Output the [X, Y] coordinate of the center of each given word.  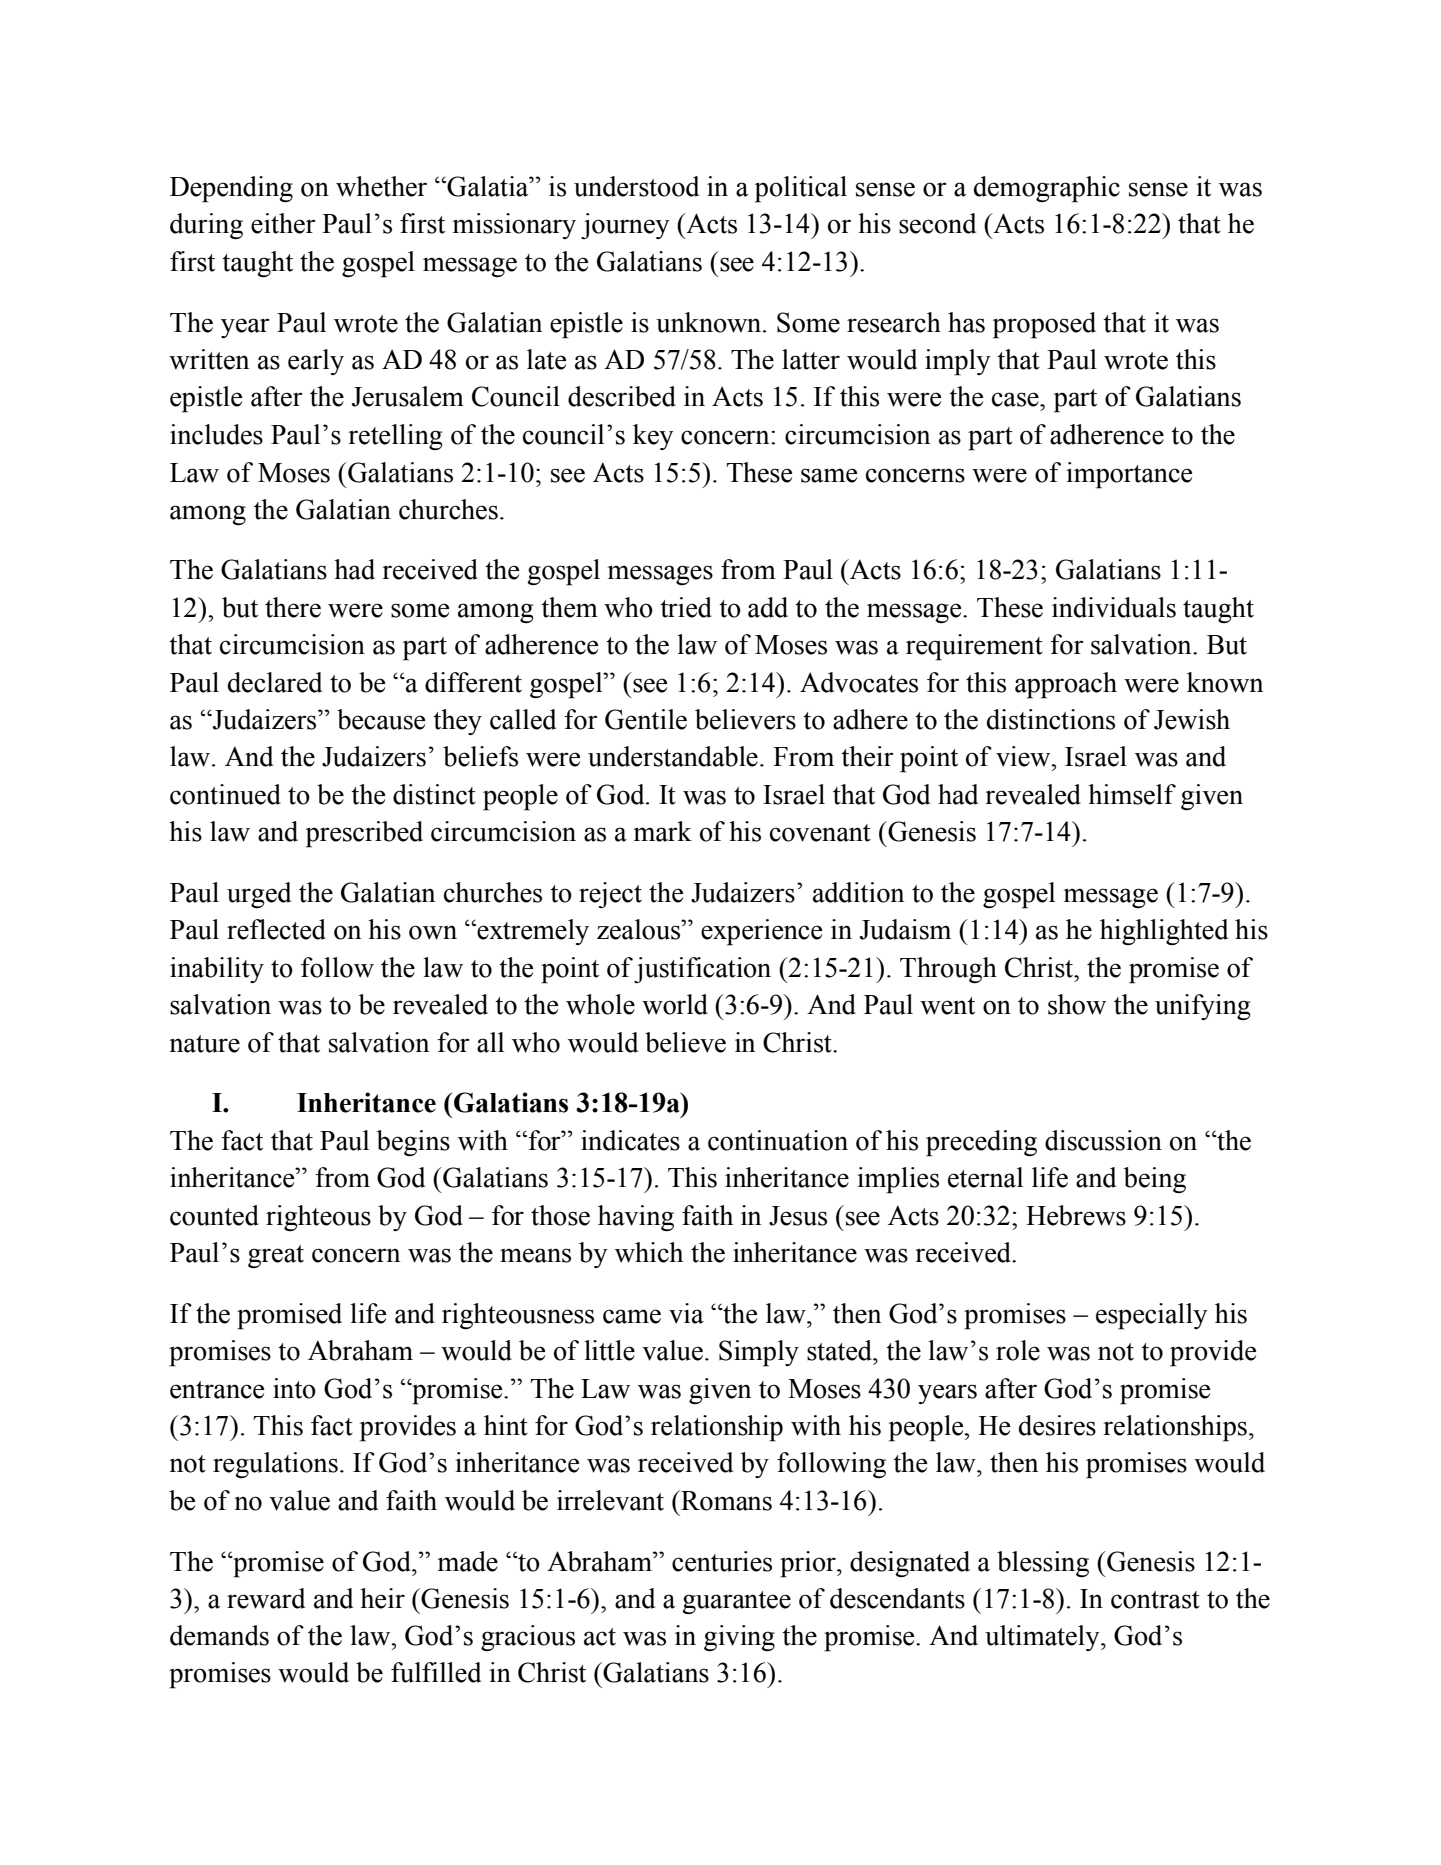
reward [266, 1598]
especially [1151, 1316]
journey [625, 226]
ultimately [1043, 1638]
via [686, 1313]
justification [702, 970]
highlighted [1164, 932]
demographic [1047, 189]
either [283, 223]
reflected [276, 929]
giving [739, 1638]
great [276, 1256]
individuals [1114, 607]
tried [686, 607]
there [293, 607]
